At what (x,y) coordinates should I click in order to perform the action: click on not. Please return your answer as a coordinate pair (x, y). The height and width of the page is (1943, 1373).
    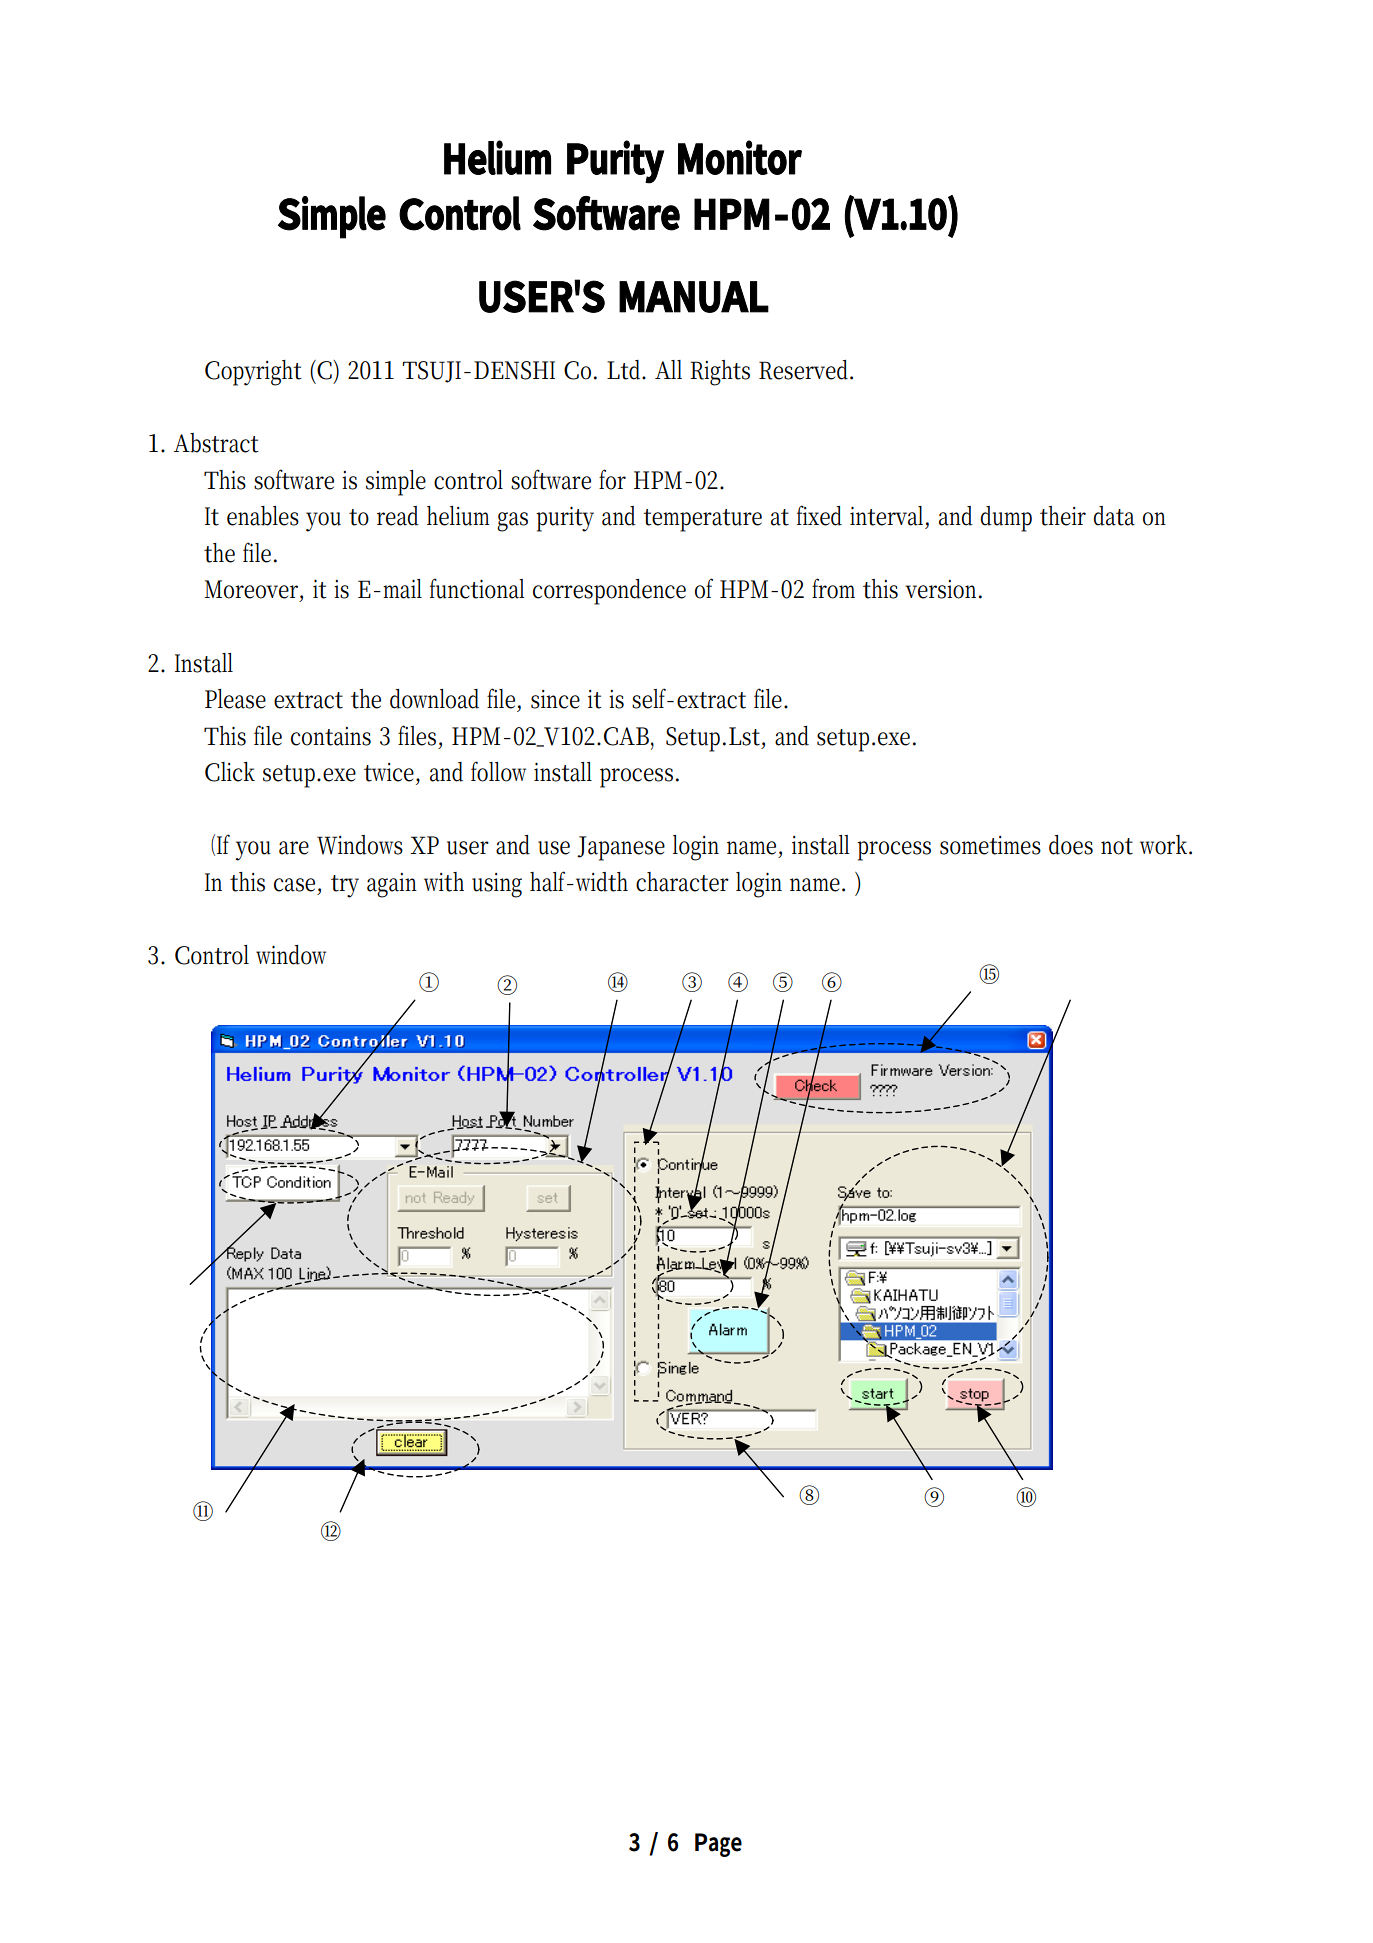
    Looking at the image, I should click on (1117, 846).
